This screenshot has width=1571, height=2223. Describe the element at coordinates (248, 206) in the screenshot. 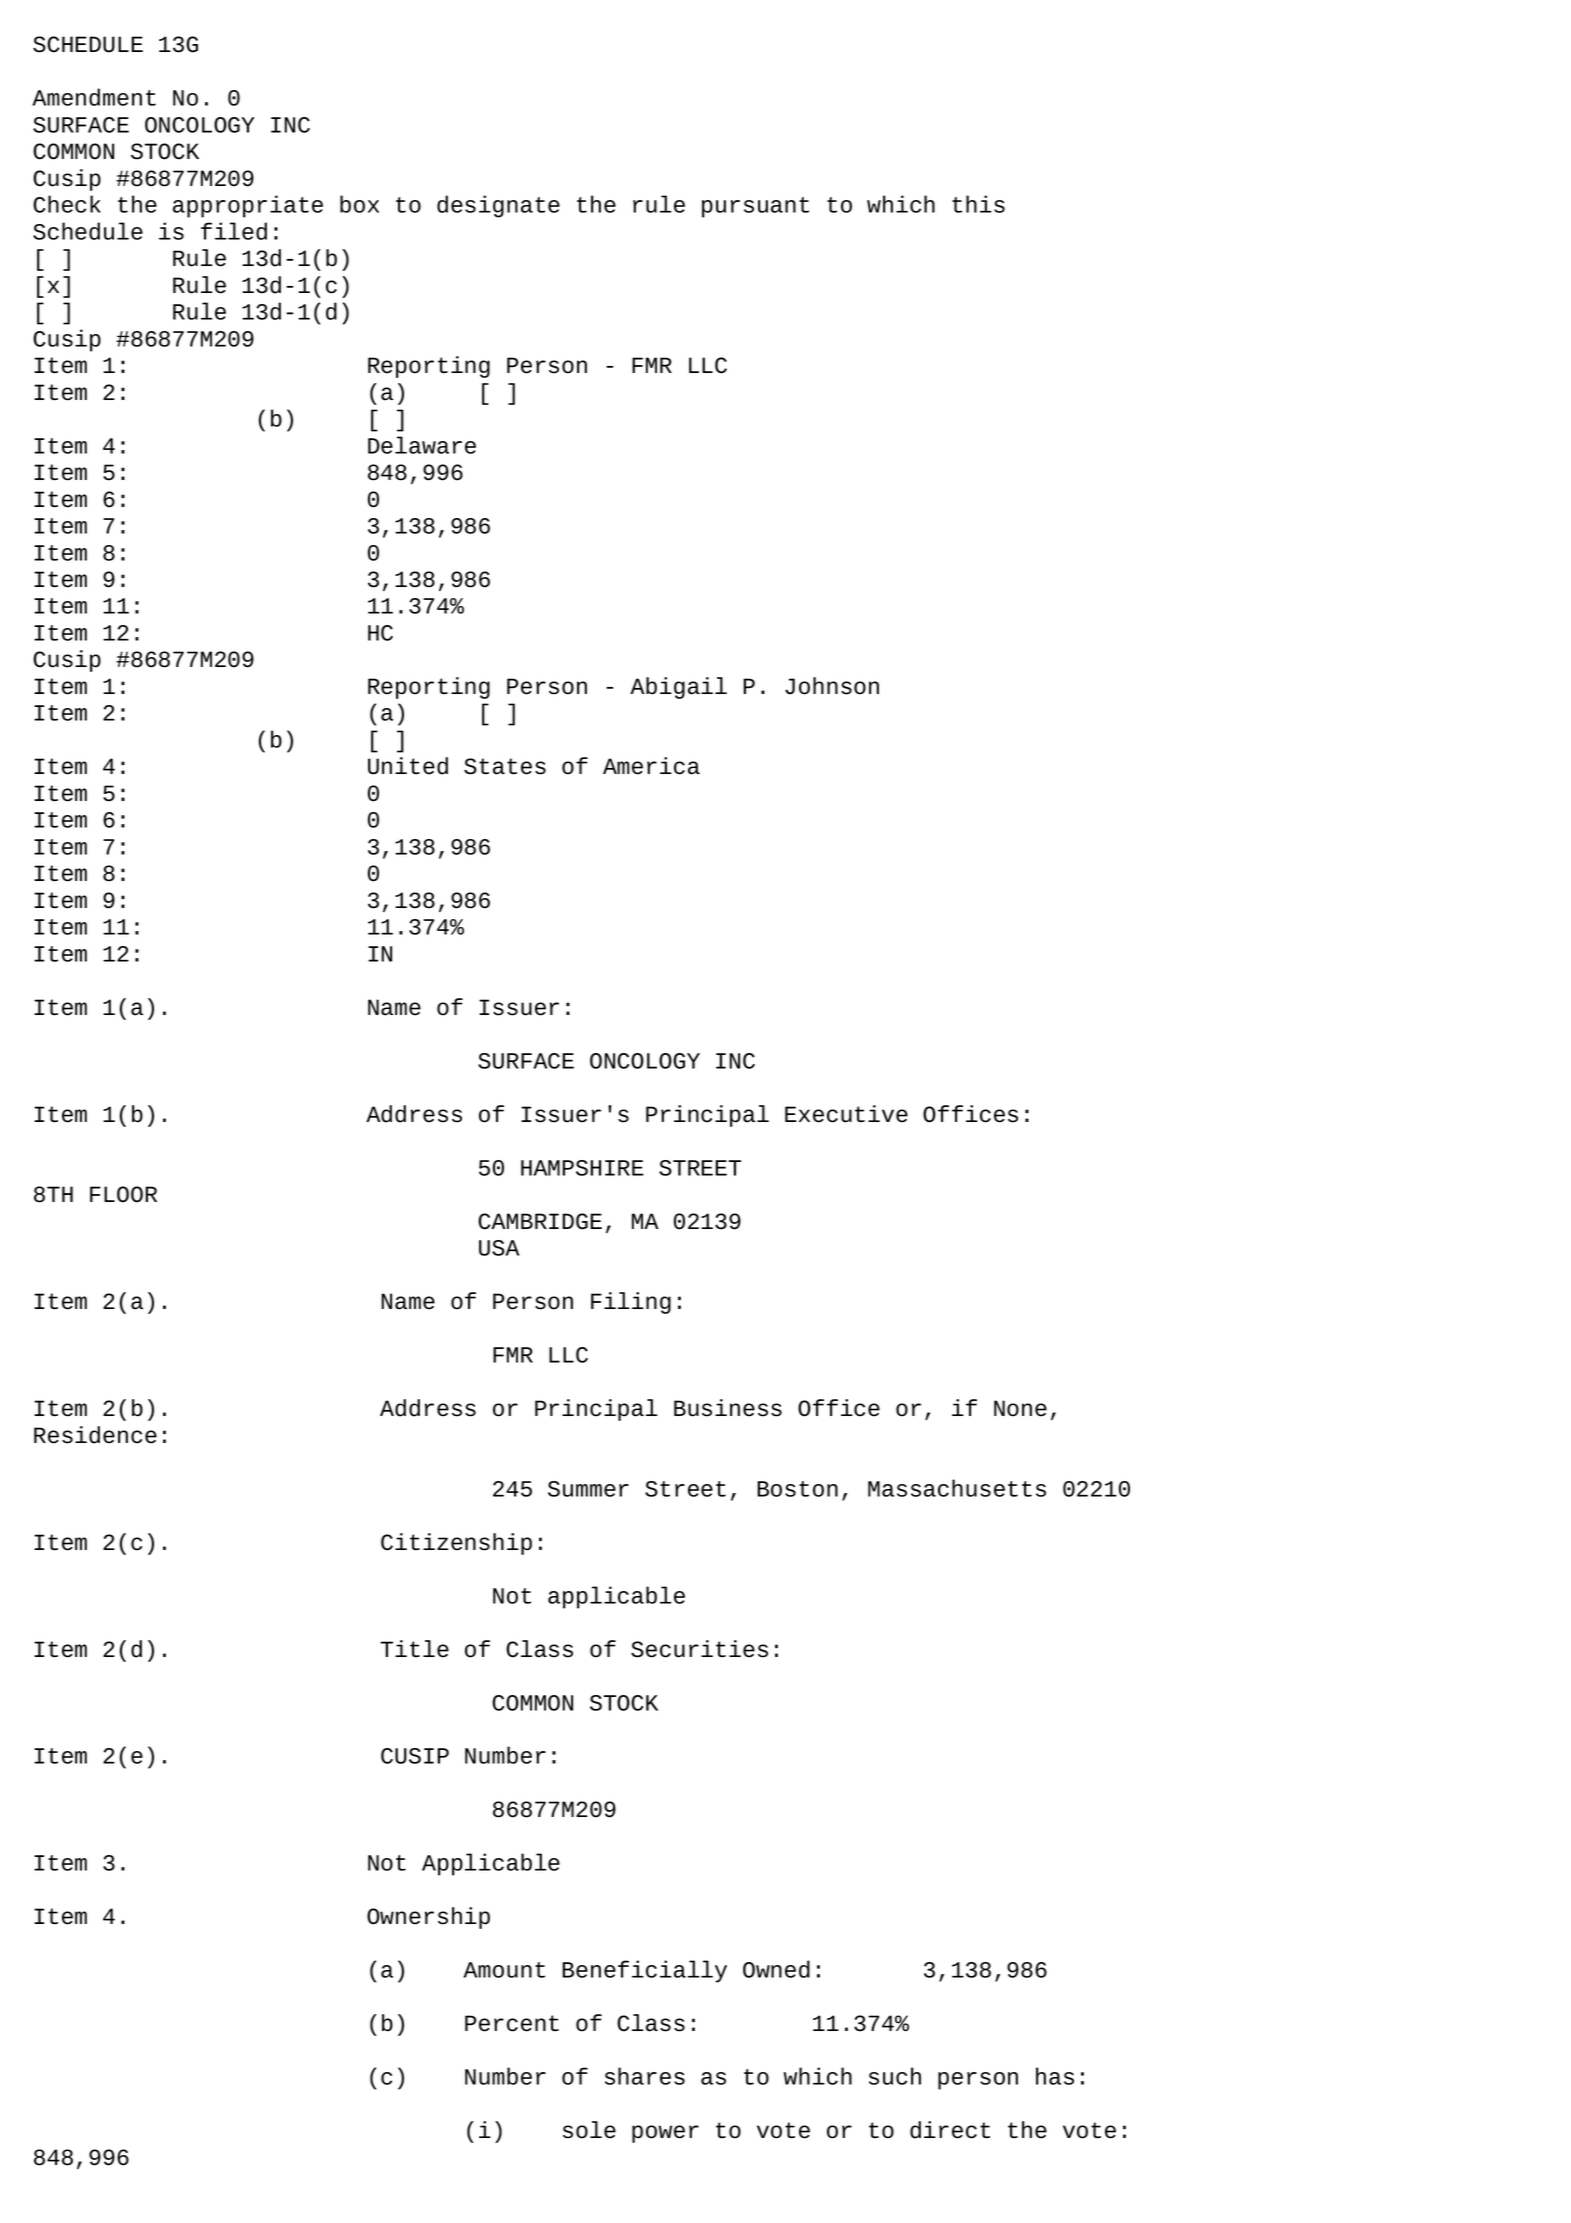

I see `appropriate` at that location.
